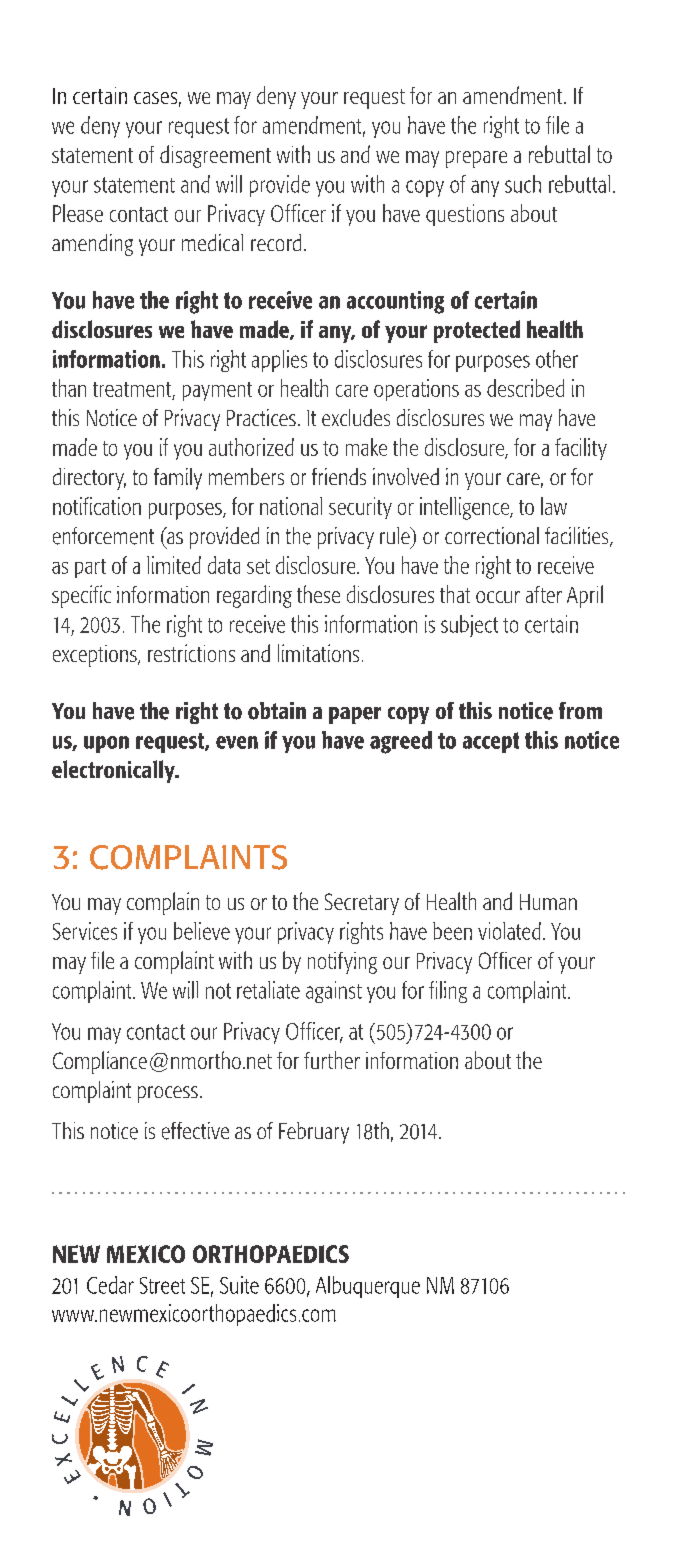 This screenshot has width=677, height=1568. What do you see at coordinates (85, 931) in the screenshot?
I see `Services` at bounding box center [85, 931].
